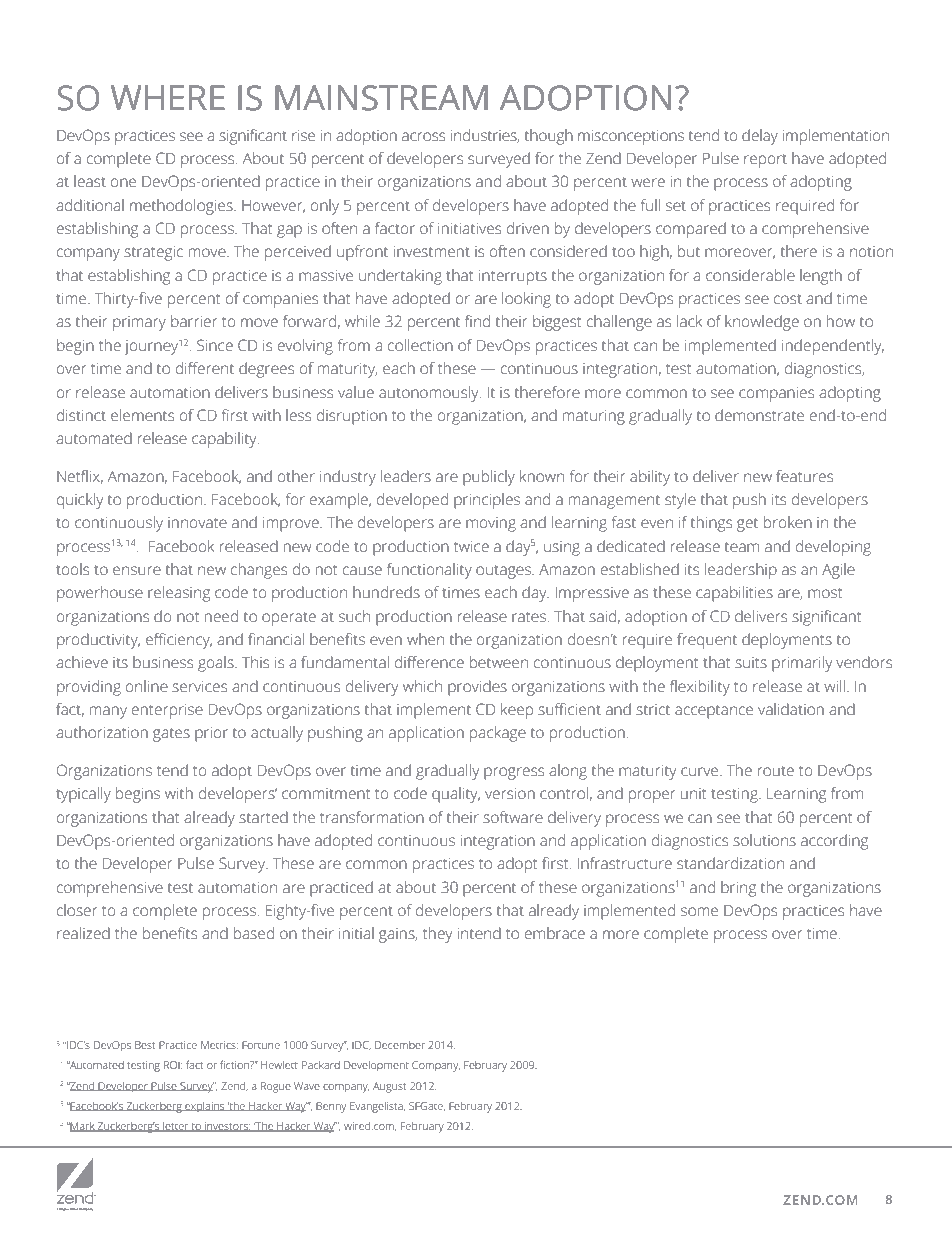 Image resolution: width=952 pixels, height=1233 pixels. Describe the element at coordinates (760, 137) in the document. I see `delay` at that location.
